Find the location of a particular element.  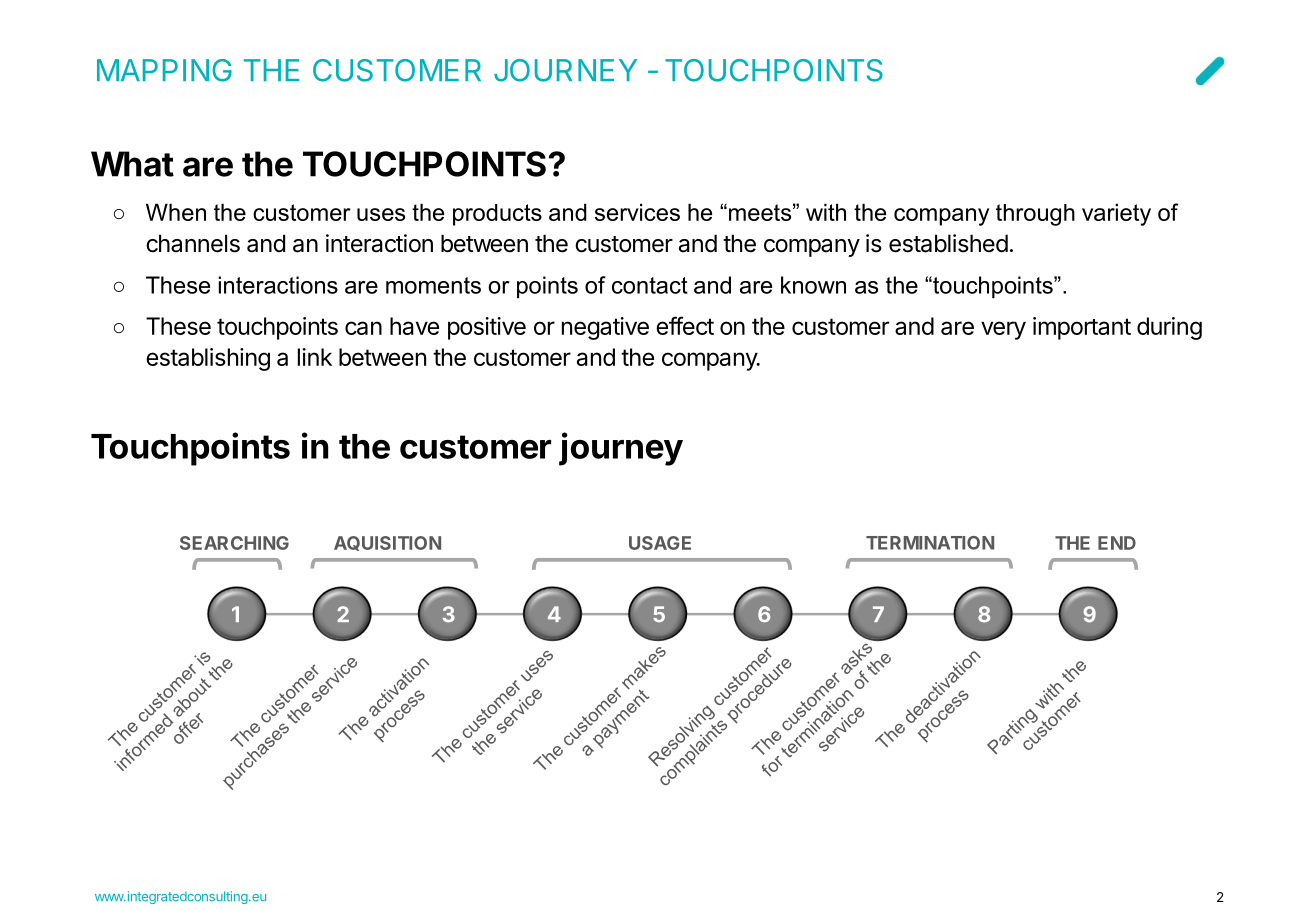

USAGE is located at coordinates (660, 543).
